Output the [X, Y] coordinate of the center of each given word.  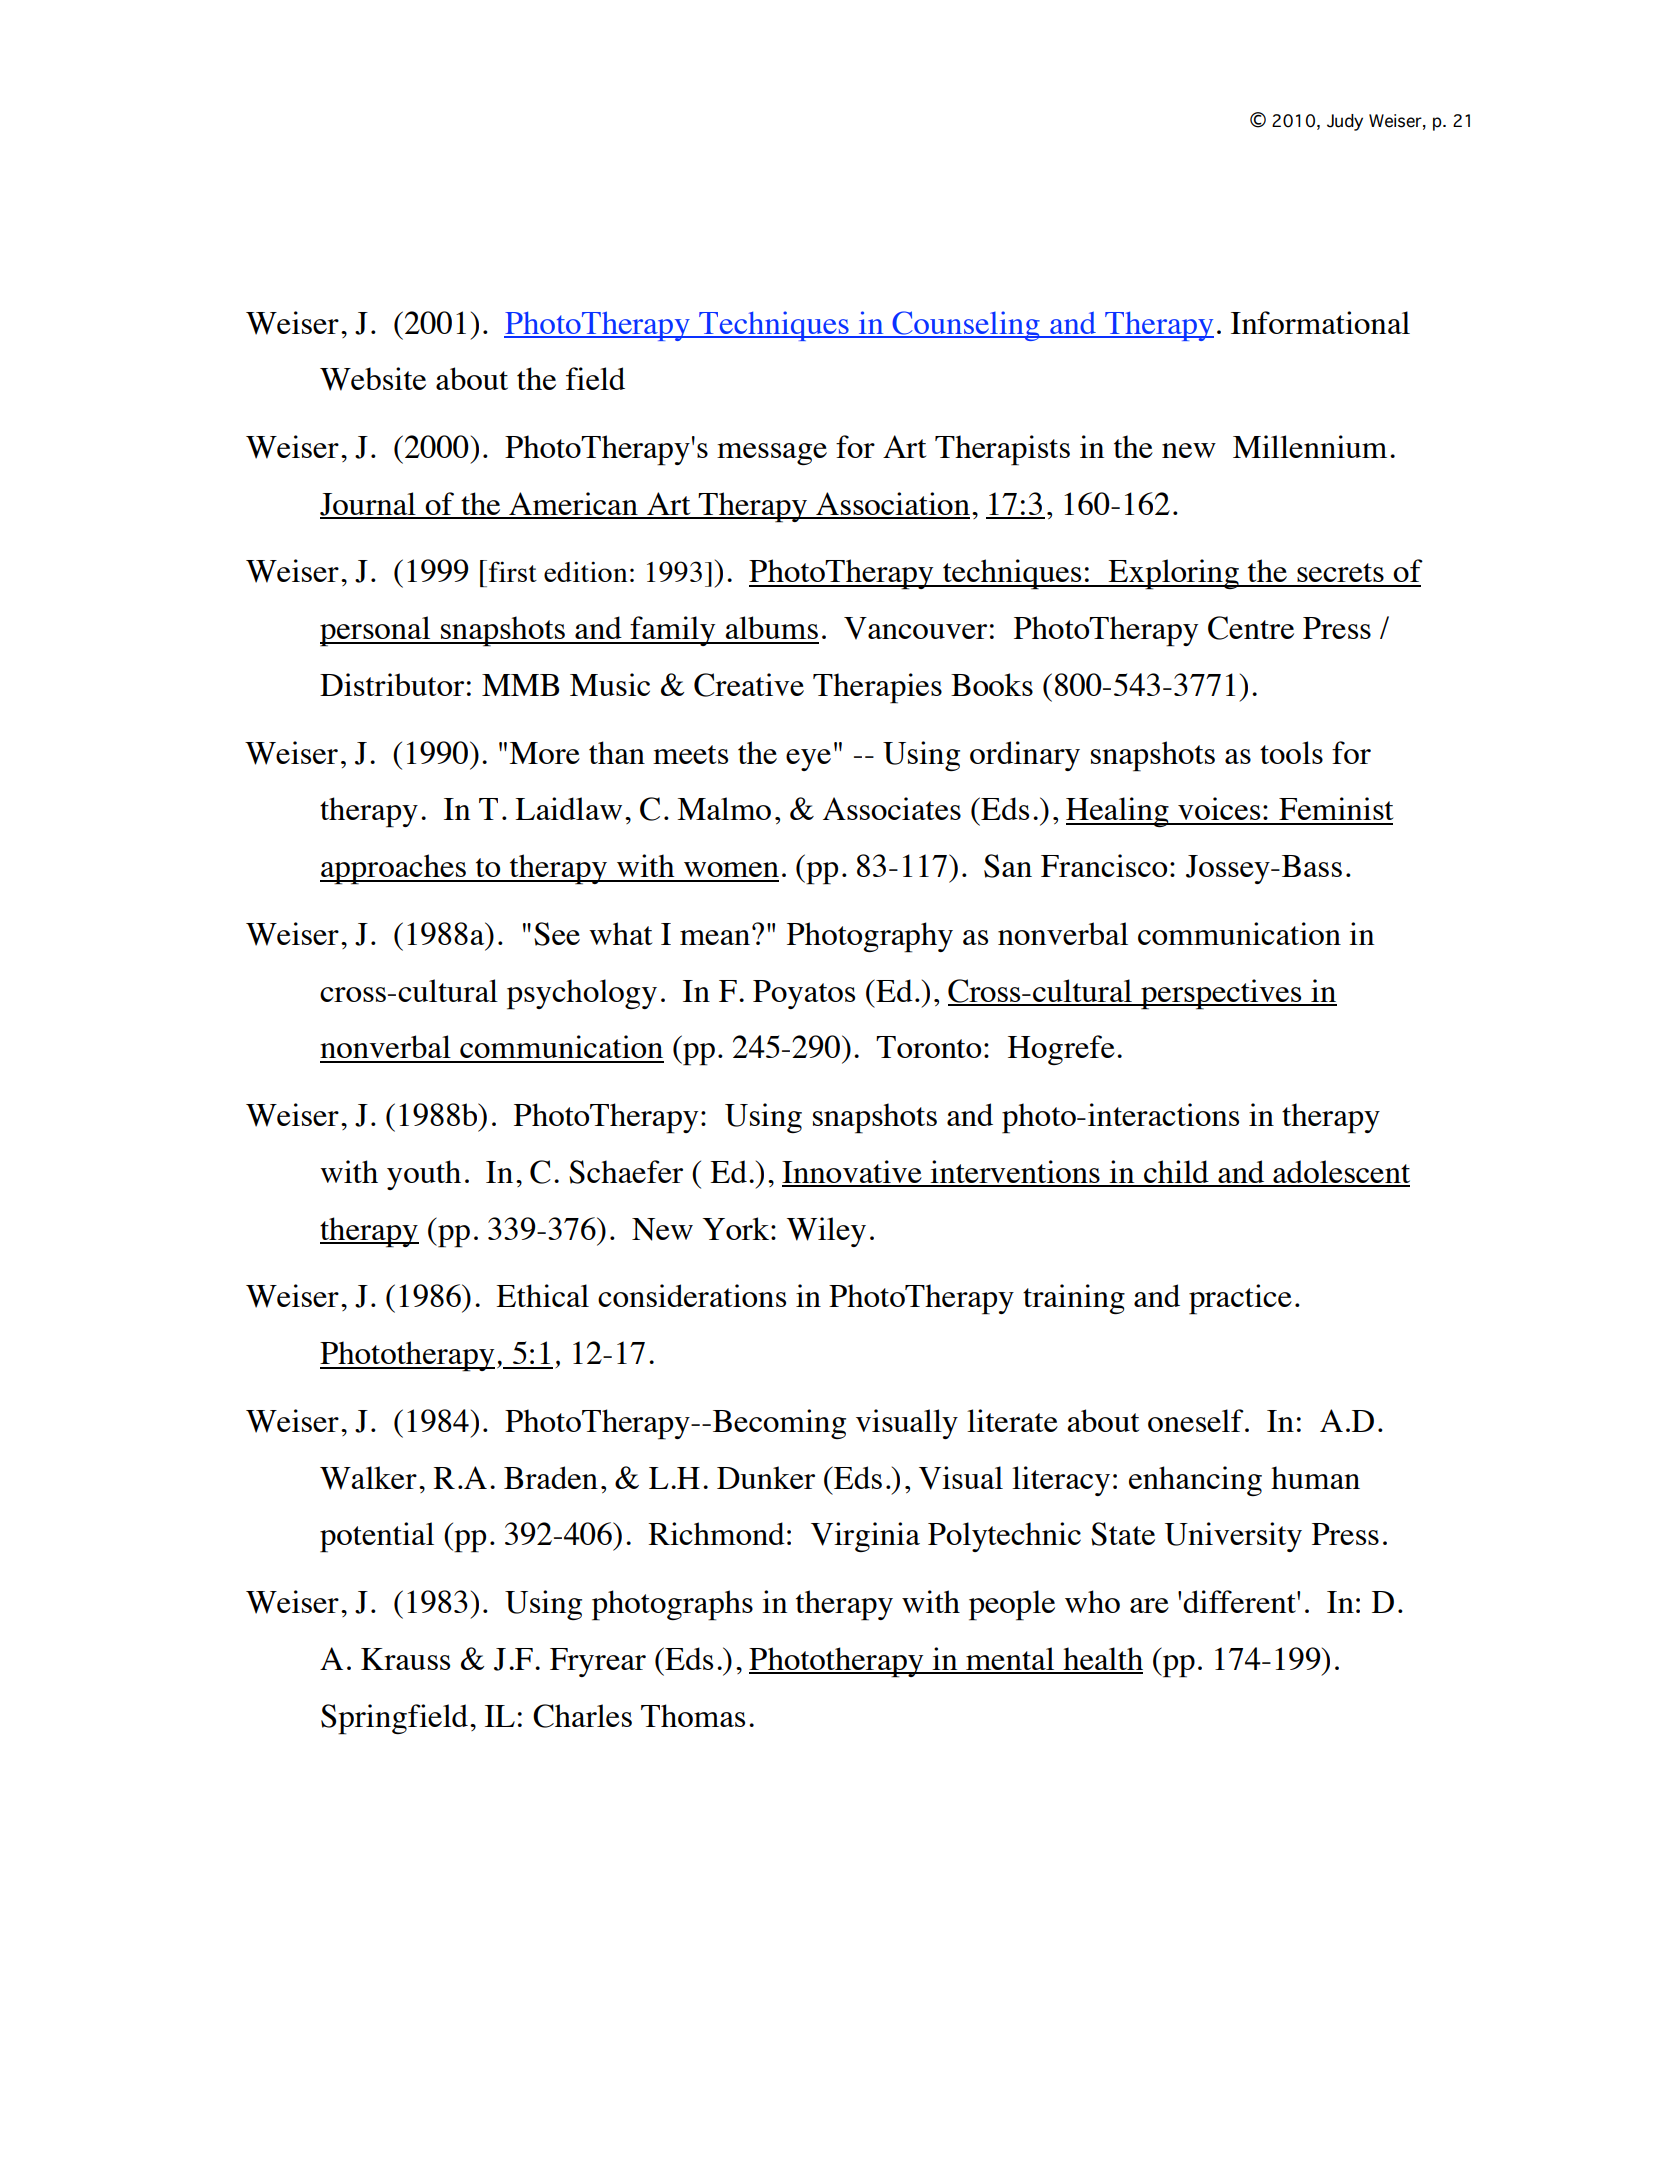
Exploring [1174, 574]
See [557, 934]
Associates [892, 808]
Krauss [405, 1659]
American [573, 505]
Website [373, 379]
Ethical [542, 1295]
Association [892, 505]
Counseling [966, 326]
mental [1010, 1660]
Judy [1345, 122]
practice [1240, 1299]
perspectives [1221, 994]
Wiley [826, 1232]
